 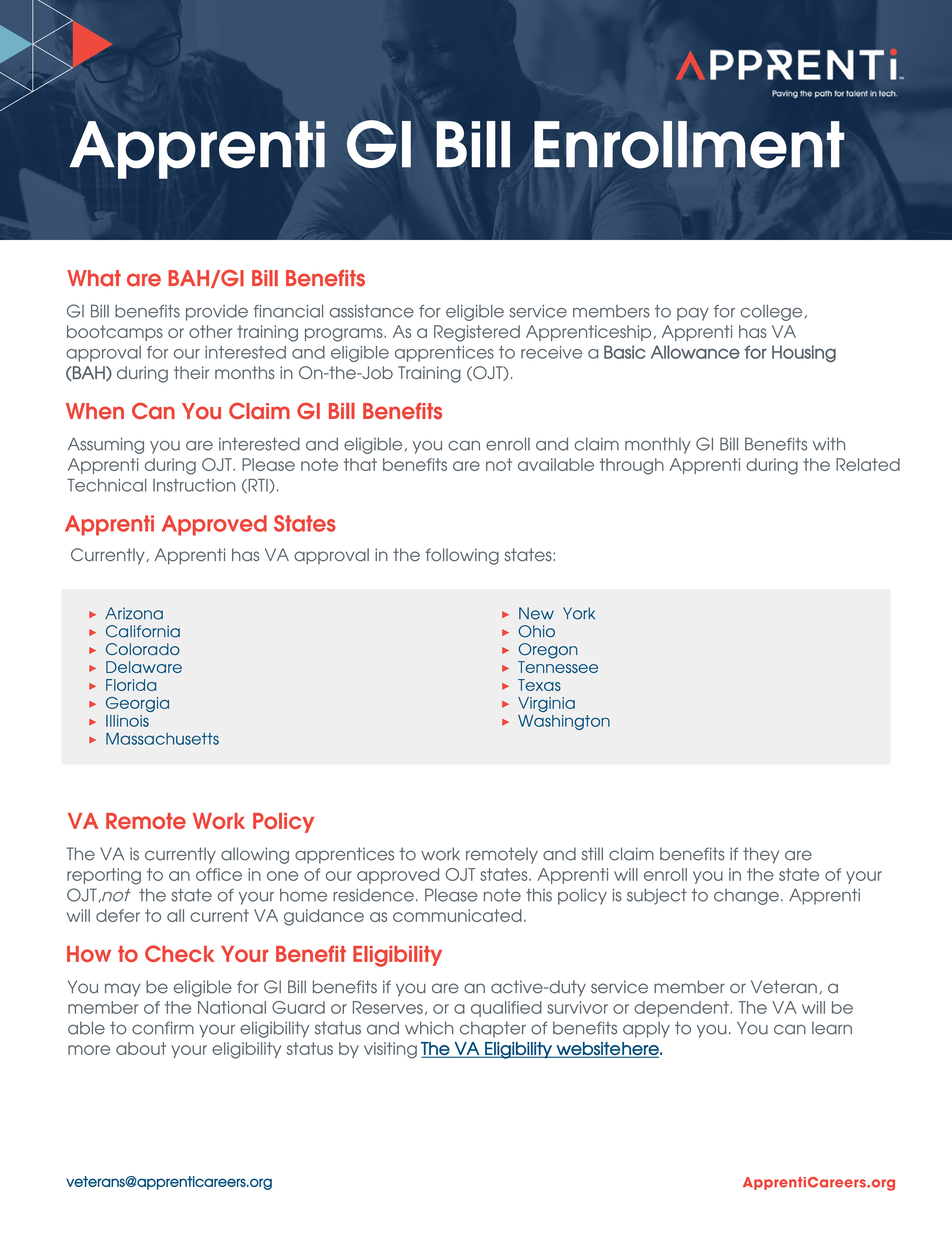 I want to click on following, so click(x=462, y=556).
